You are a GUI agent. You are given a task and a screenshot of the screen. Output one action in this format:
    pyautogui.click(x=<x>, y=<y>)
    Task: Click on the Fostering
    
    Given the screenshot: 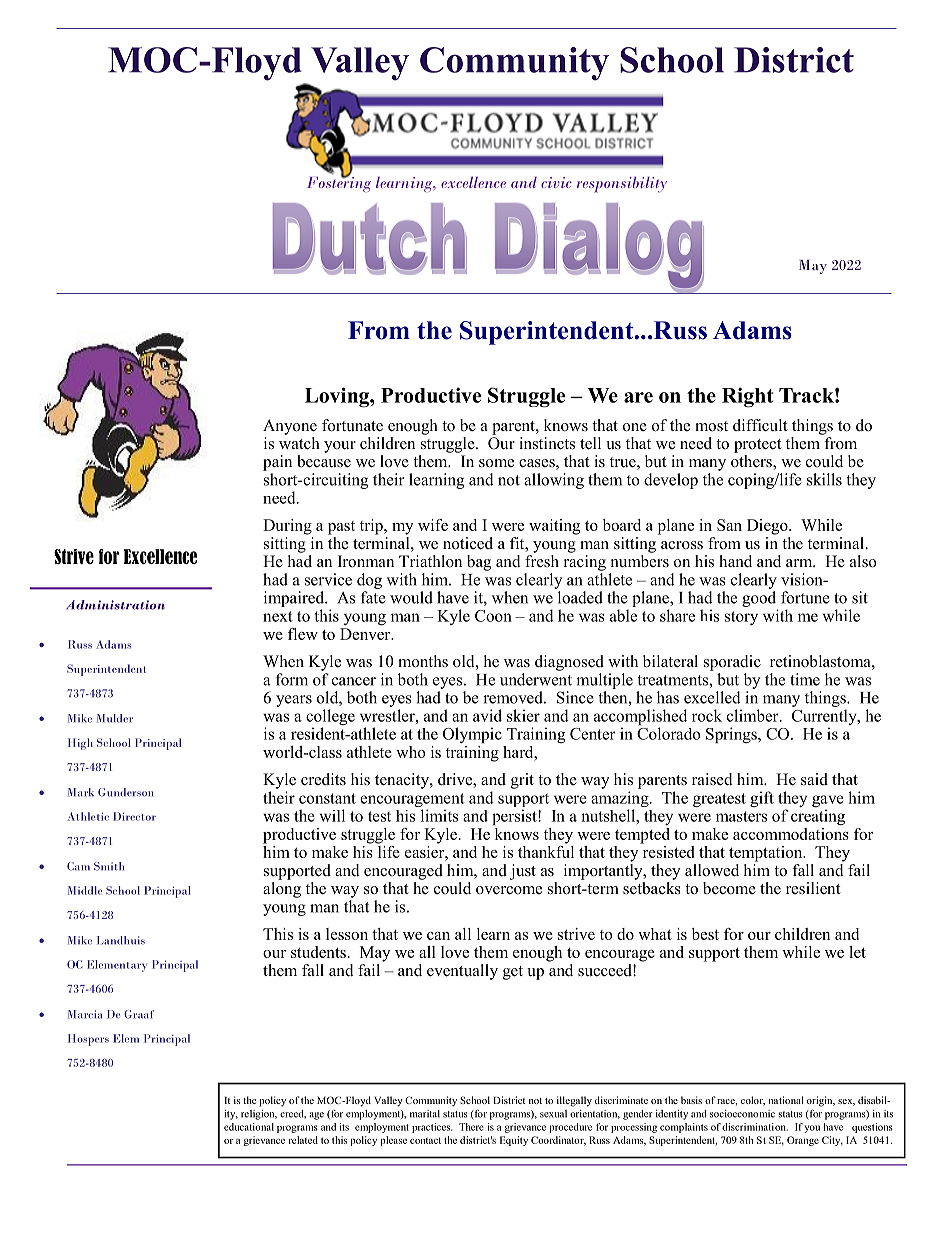 What is the action you would take?
    pyautogui.click(x=339, y=183)
